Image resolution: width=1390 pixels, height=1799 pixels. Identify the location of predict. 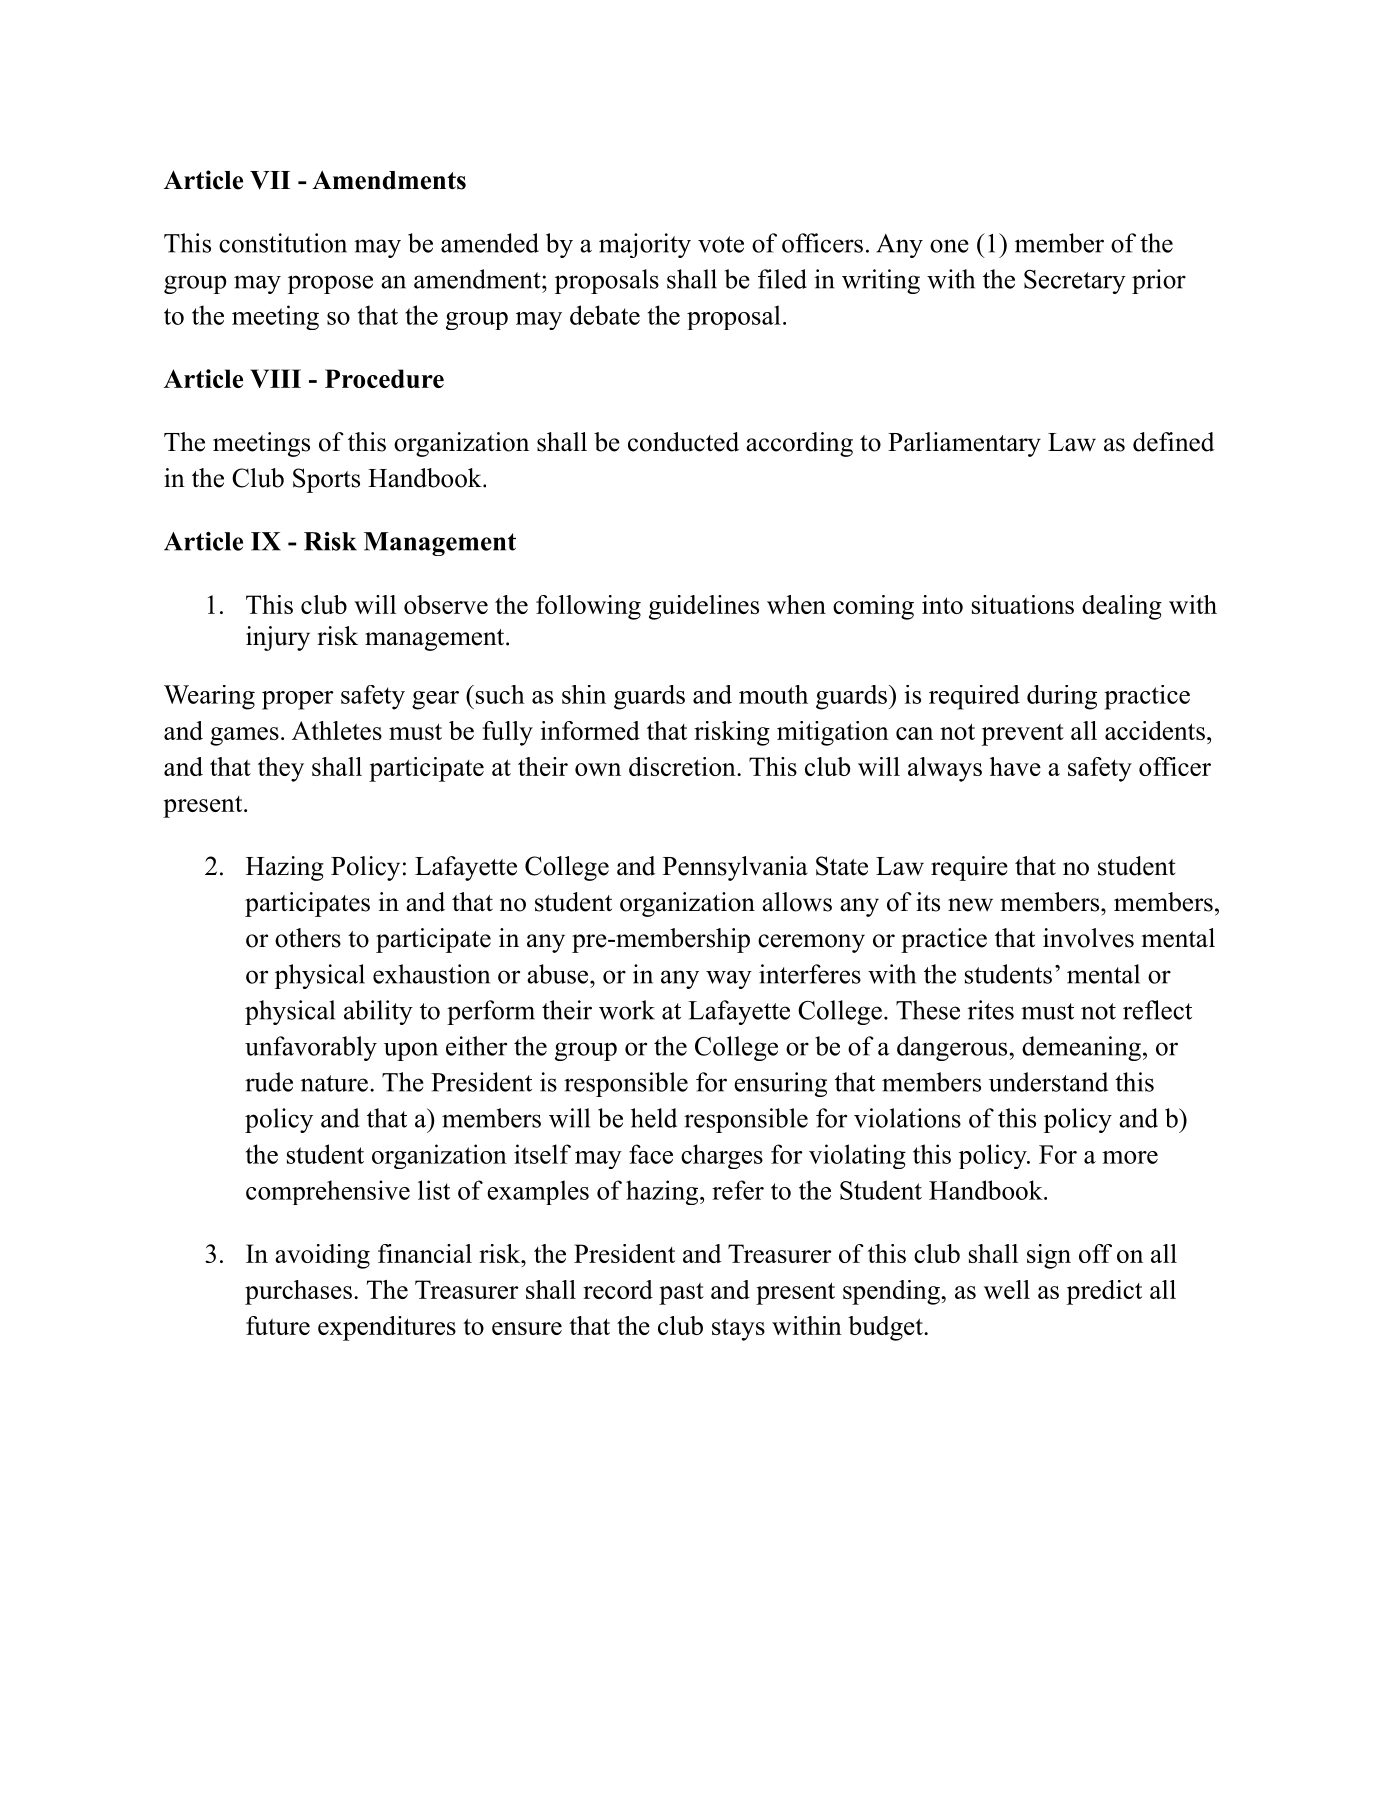
(1104, 1292).
